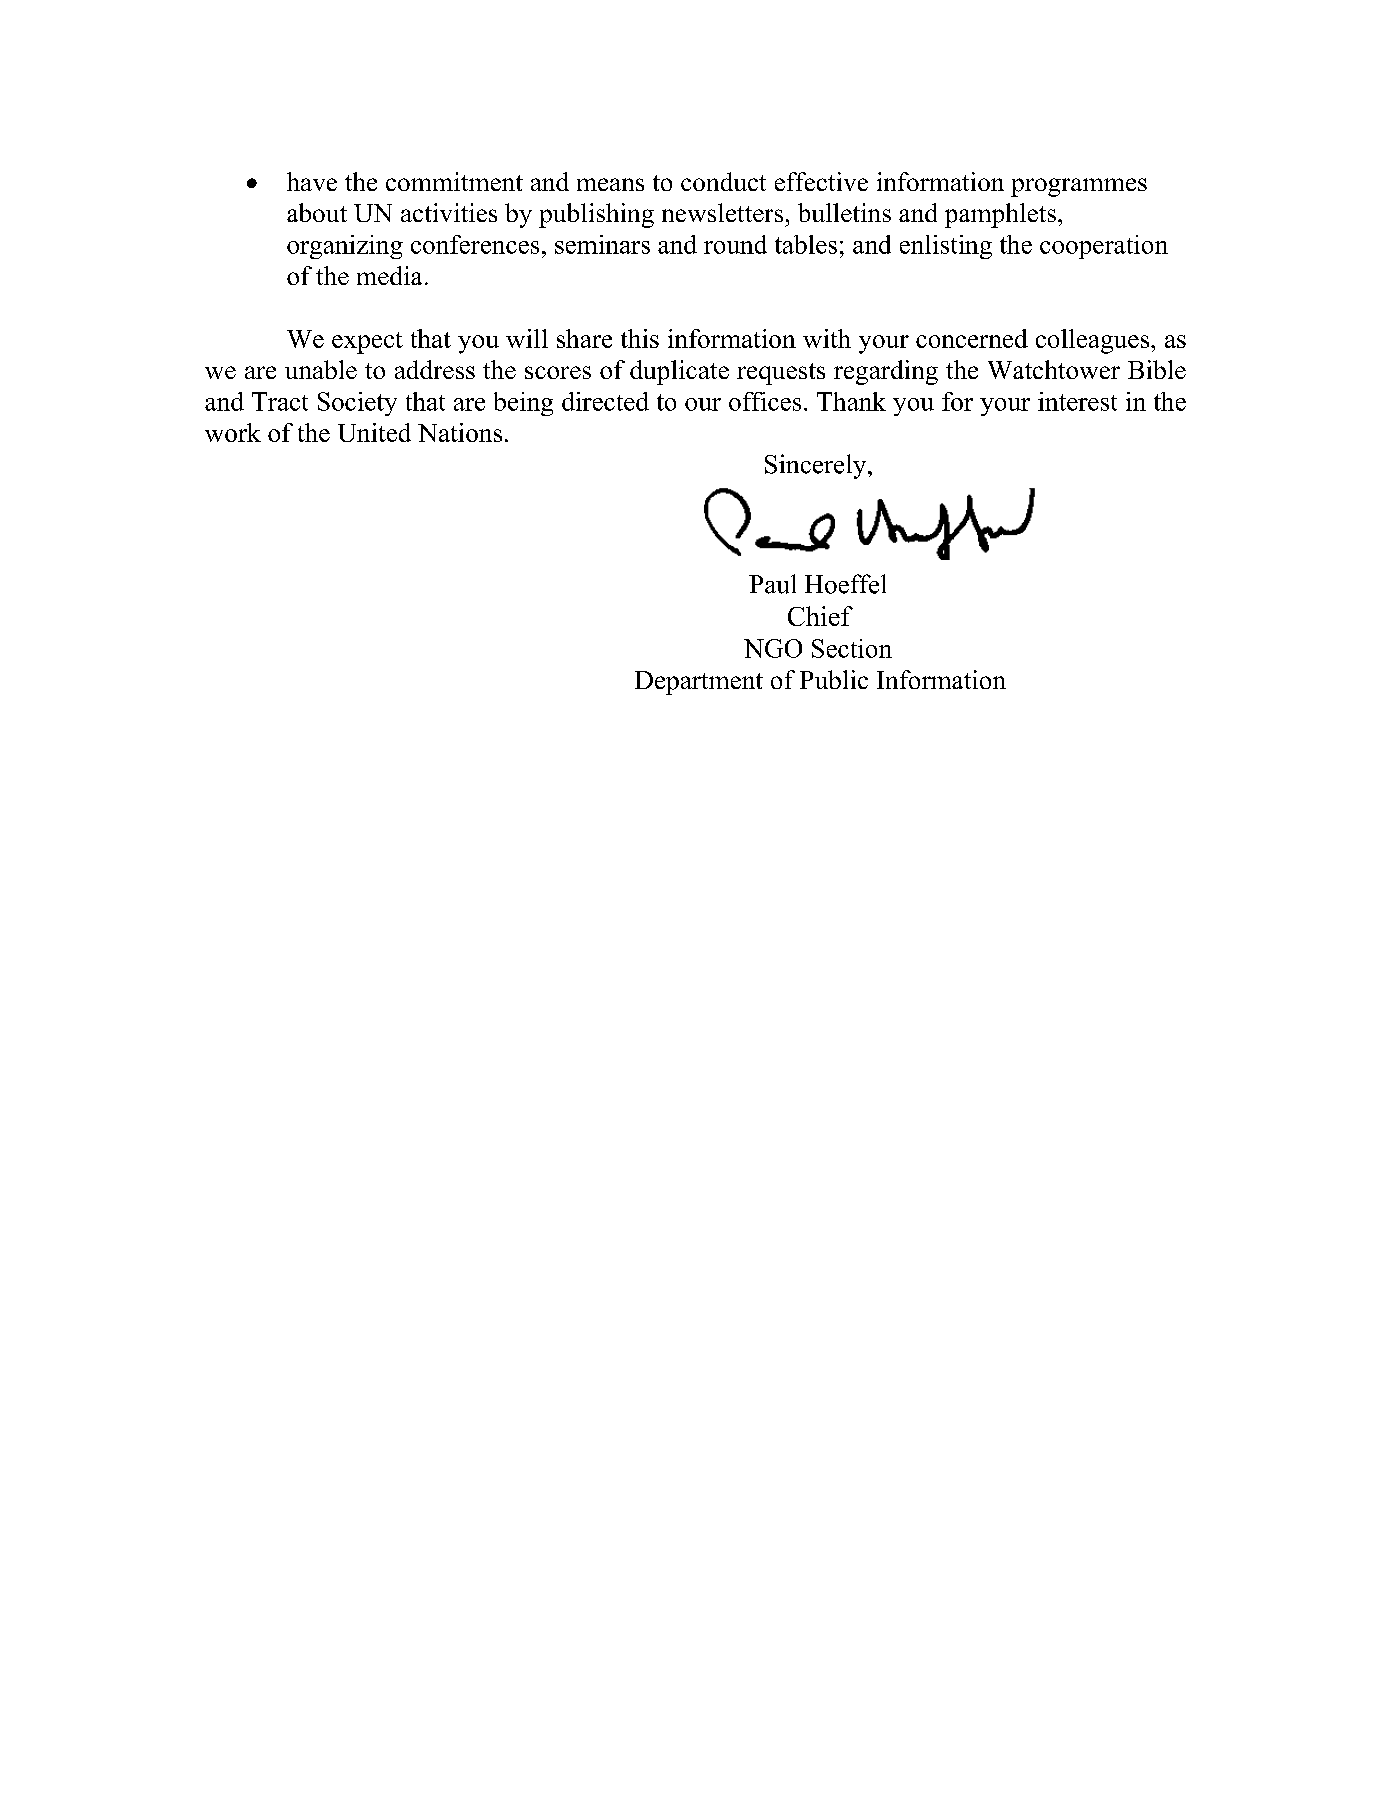 Image resolution: width=1391 pixels, height=1801 pixels. I want to click on conduct, so click(723, 181).
